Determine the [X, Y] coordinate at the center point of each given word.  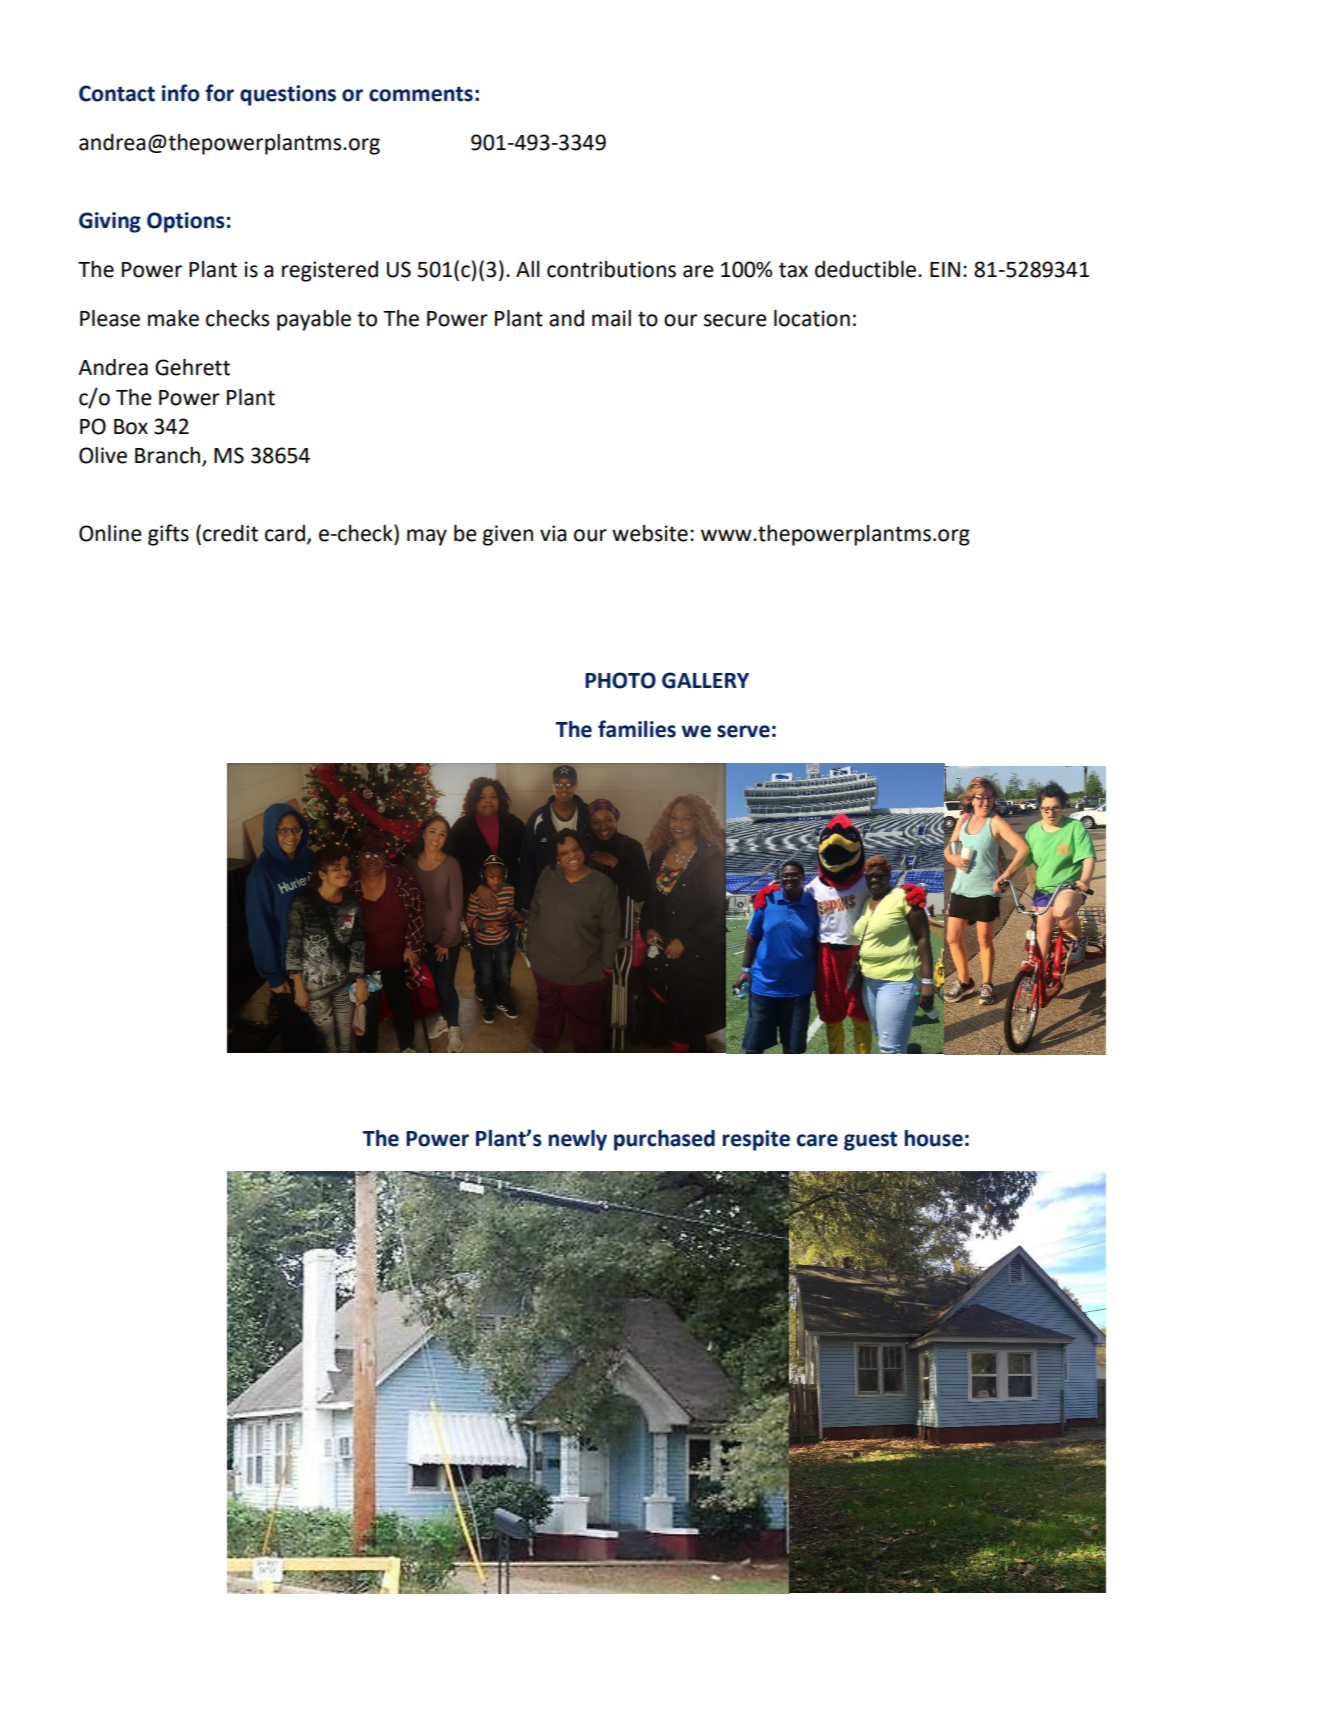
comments [421, 94]
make [173, 318]
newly [578, 1140]
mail [611, 318]
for [219, 93]
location [812, 318]
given [508, 535]
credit [230, 533]
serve [743, 731]
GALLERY [705, 680]
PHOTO [620, 680]
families [637, 729]
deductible [867, 269]
